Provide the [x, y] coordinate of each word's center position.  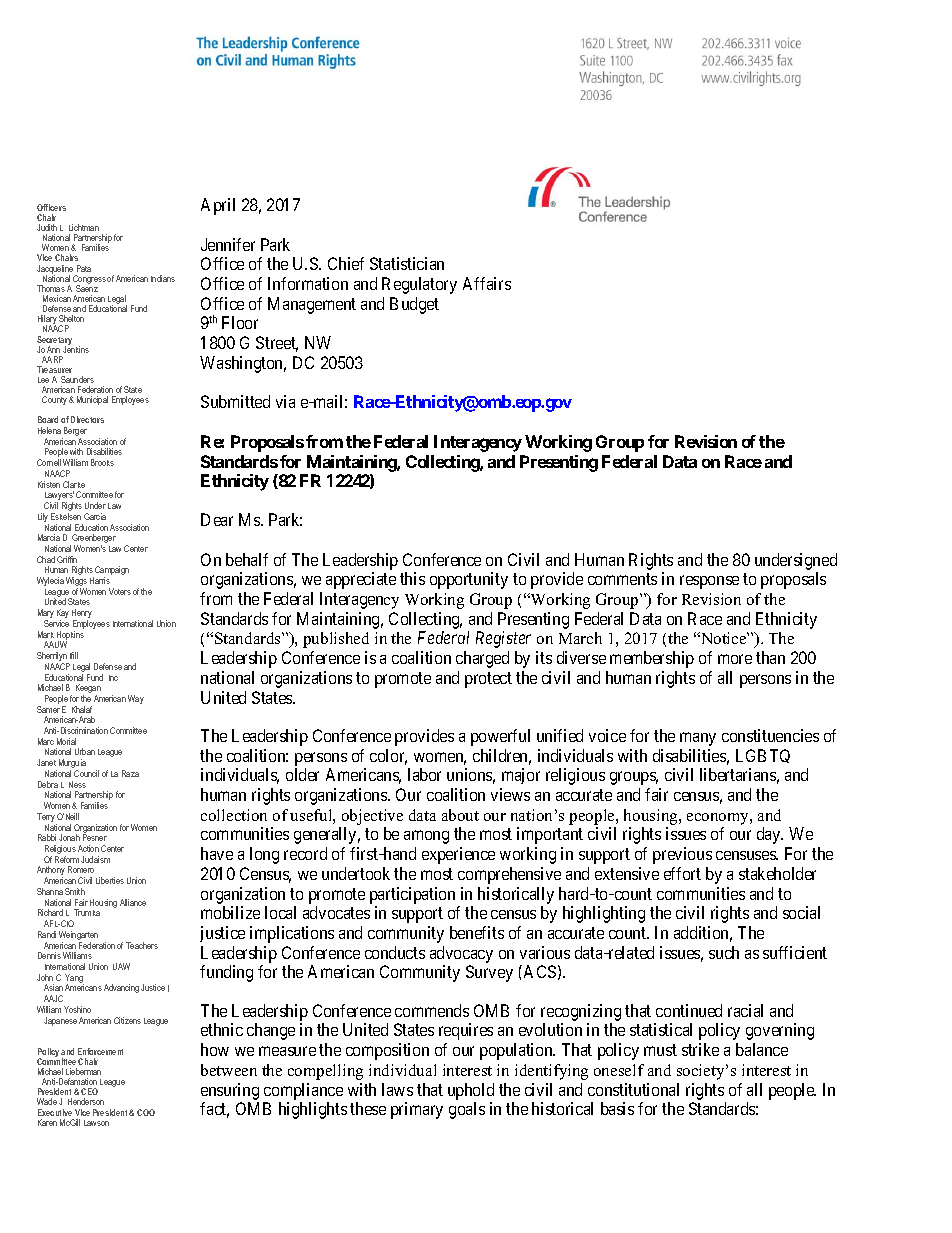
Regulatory [419, 285]
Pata [84, 268]
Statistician [407, 263]
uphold [471, 1091]
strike [700, 1049]
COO [146, 1112]
